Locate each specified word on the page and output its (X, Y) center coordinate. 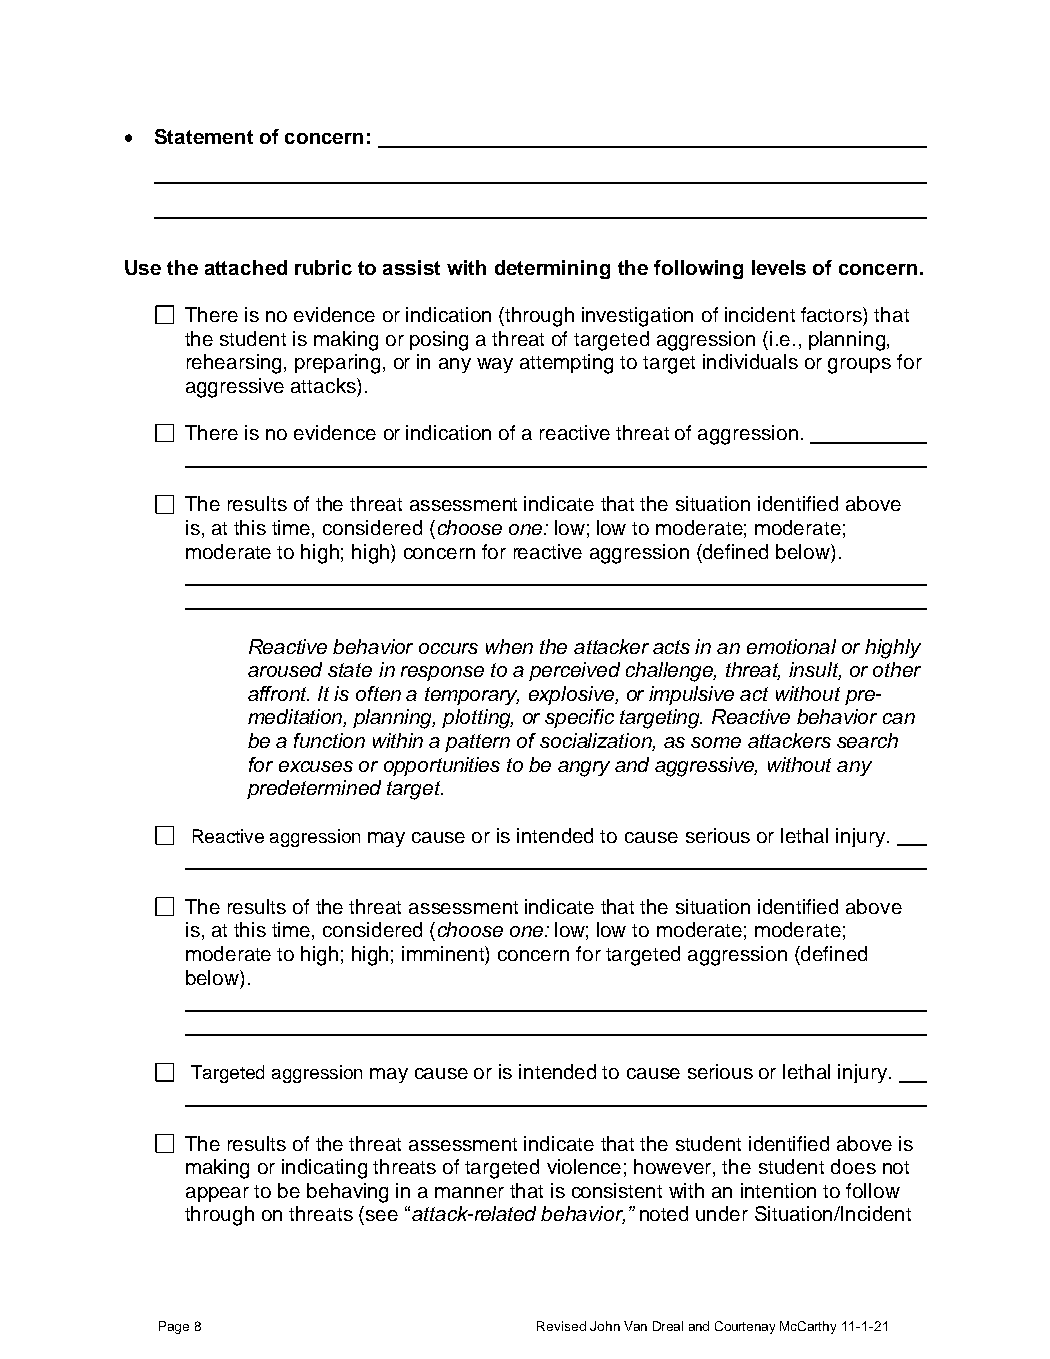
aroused (285, 669)
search (867, 740)
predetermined (314, 789)
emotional (791, 646)
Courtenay (745, 1327)
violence (584, 1166)
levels (779, 267)
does (853, 1166)
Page (174, 1327)
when (509, 646)
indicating (324, 1169)
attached (246, 267)
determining (552, 269)
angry (584, 769)
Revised (561, 1326)
